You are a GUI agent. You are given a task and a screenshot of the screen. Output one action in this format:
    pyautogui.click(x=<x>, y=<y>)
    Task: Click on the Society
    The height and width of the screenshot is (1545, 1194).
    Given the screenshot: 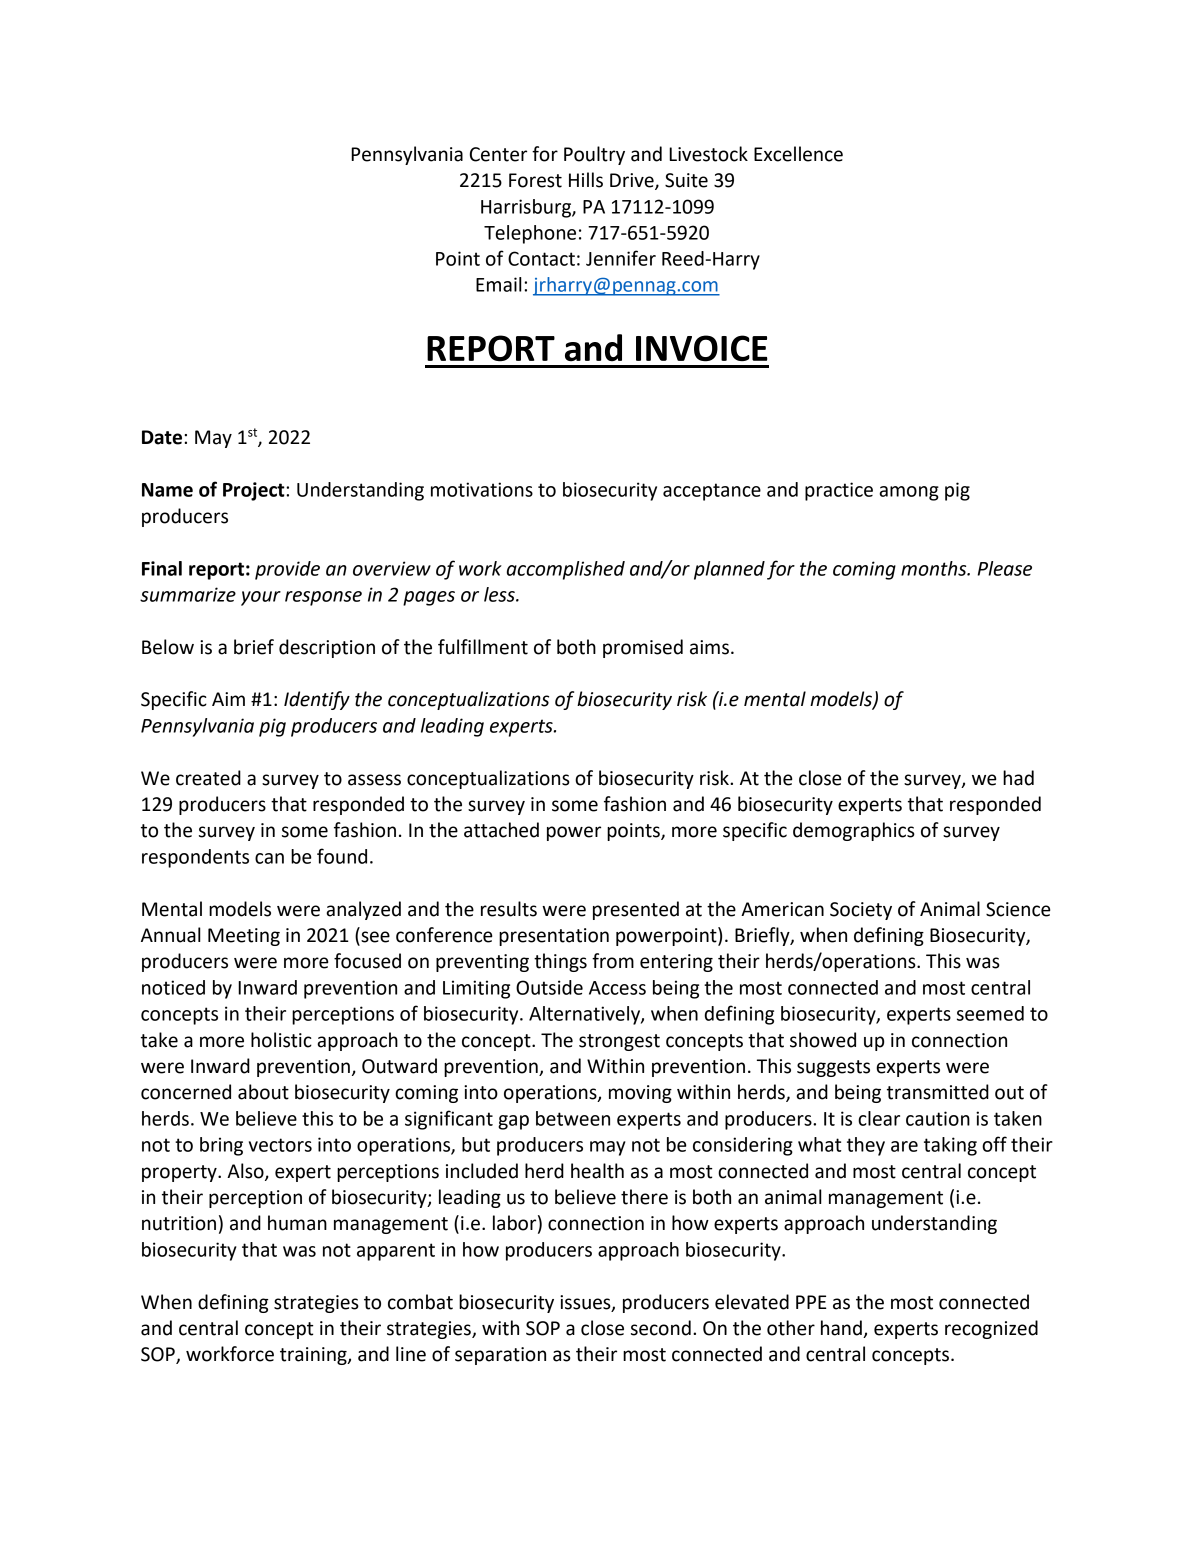 What is the action you would take?
    pyautogui.click(x=861, y=911)
